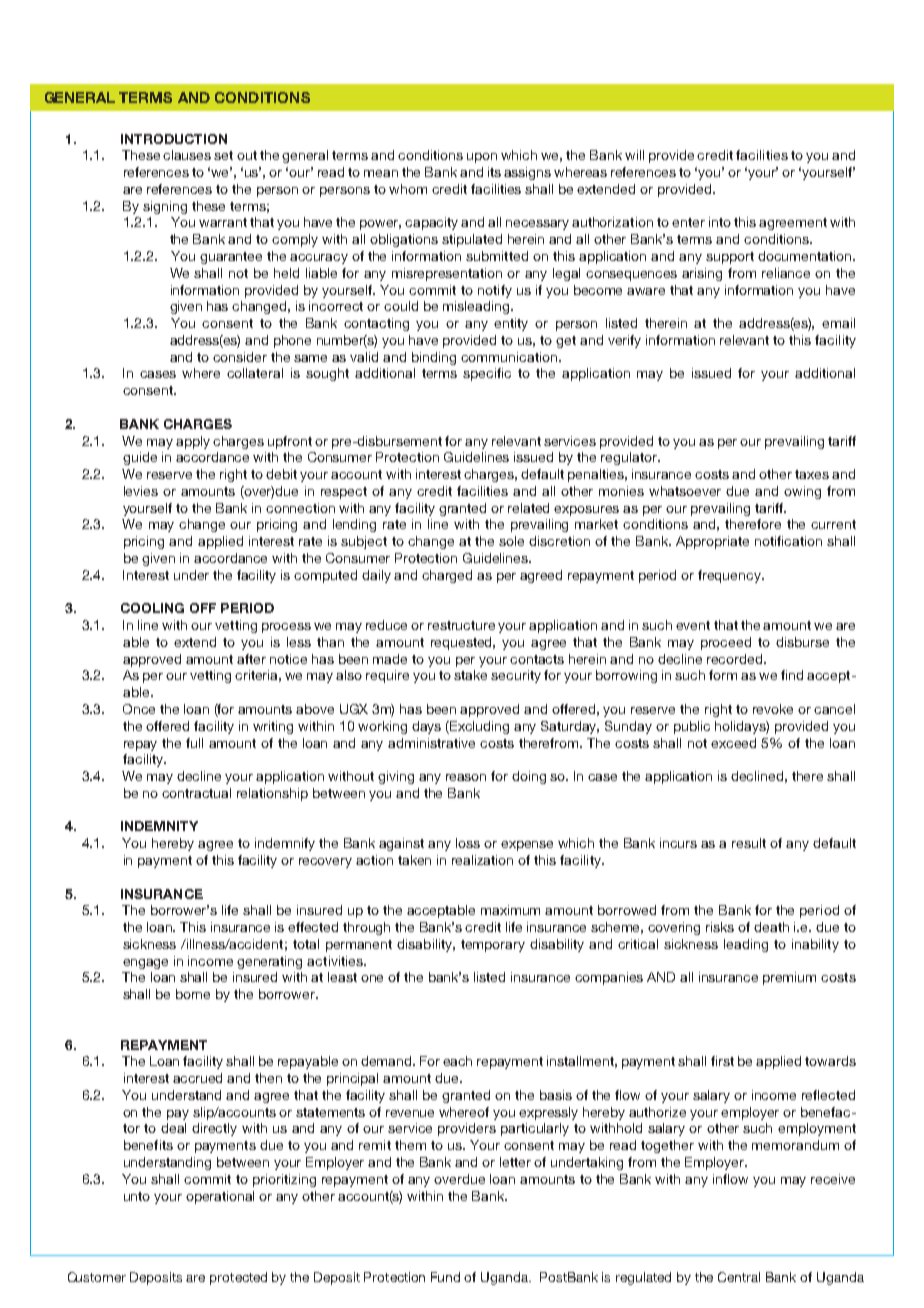 This screenshot has width=924, height=1308. What do you see at coordinates (527, 173) in the screenshot?
I see `assigns` at bounding box center [527, 173].
